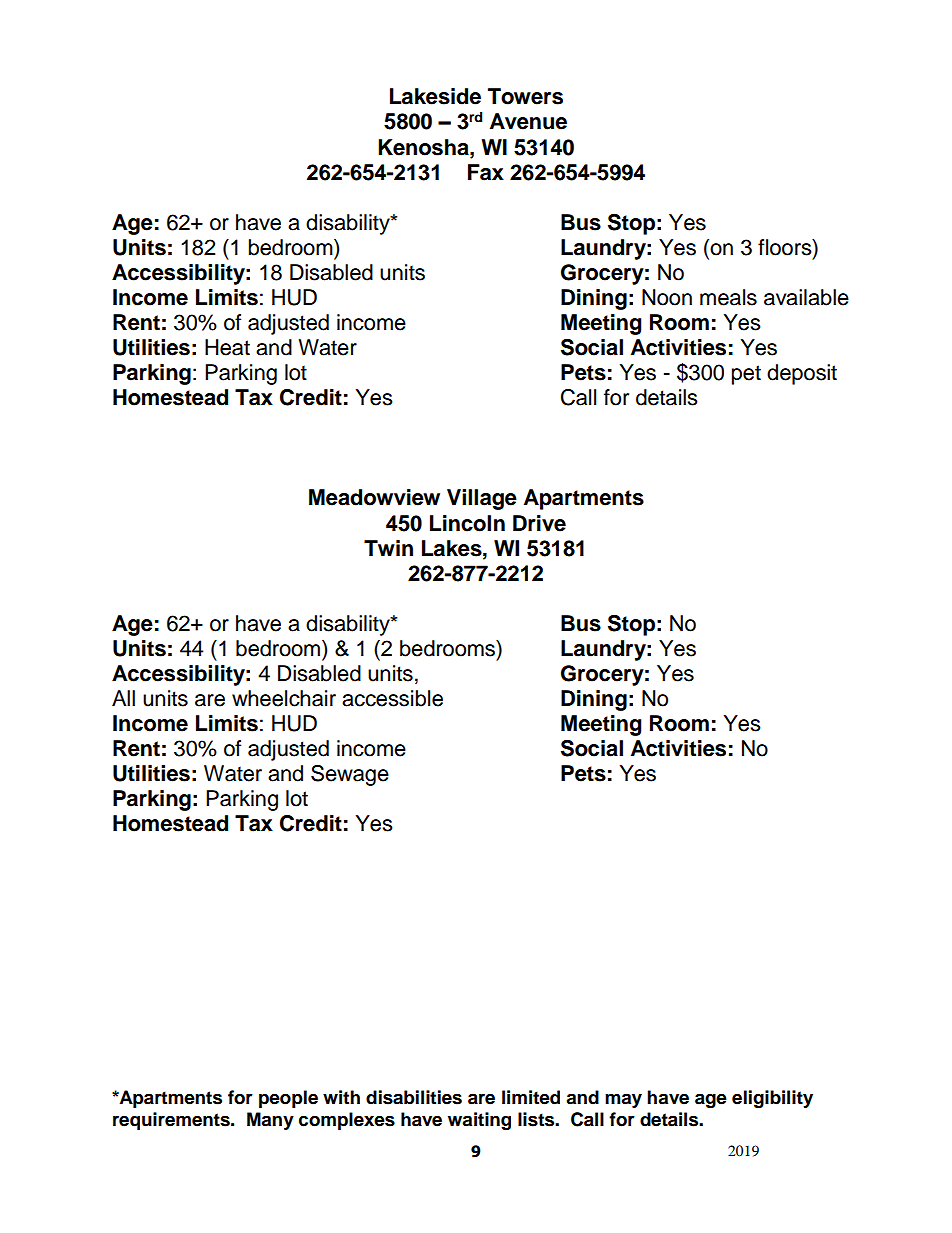 The image size is (952, 1233). I want to click on Avenue, so click(528, 121).
